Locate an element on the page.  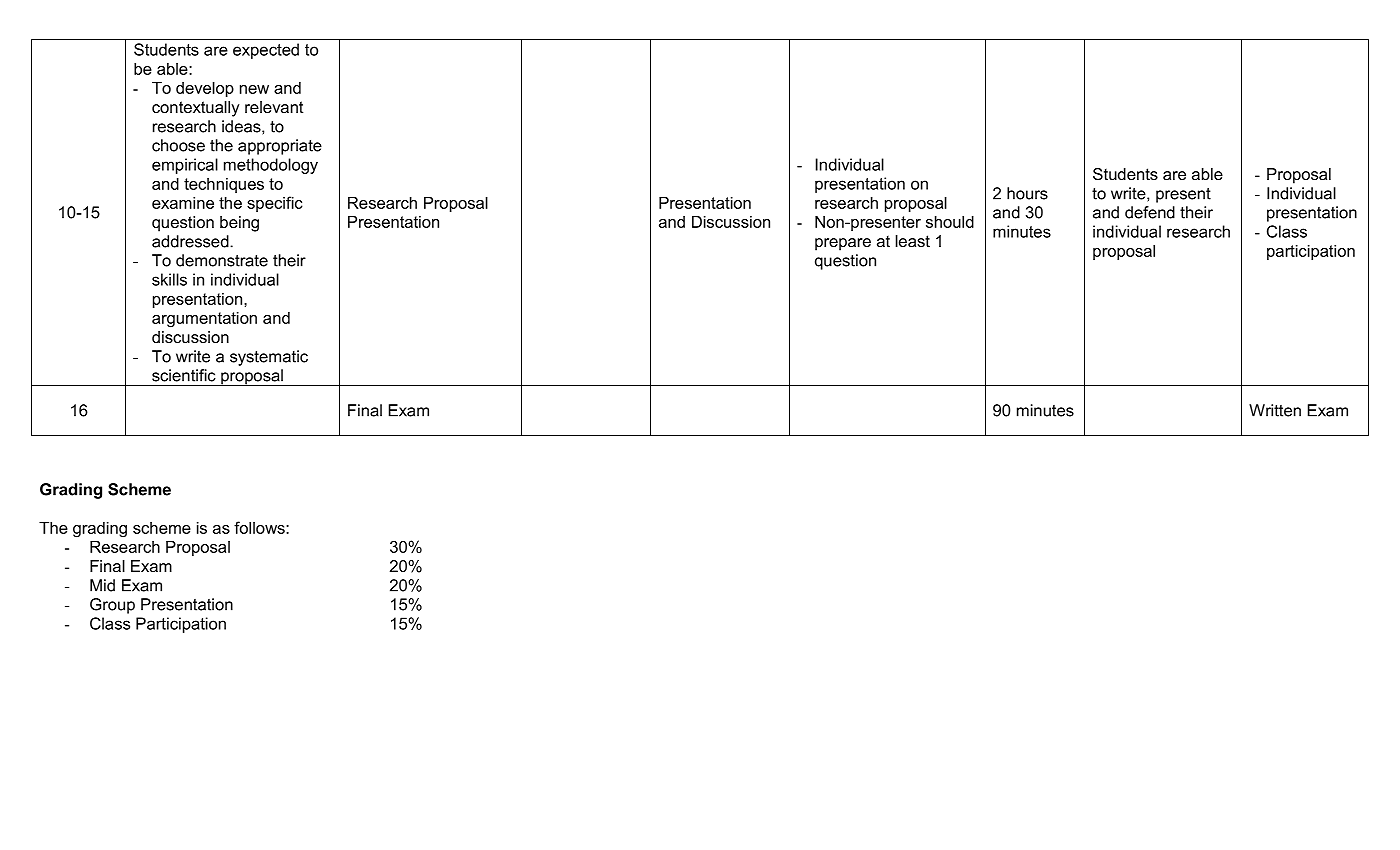
specific is located at coordinates (275, 204).
